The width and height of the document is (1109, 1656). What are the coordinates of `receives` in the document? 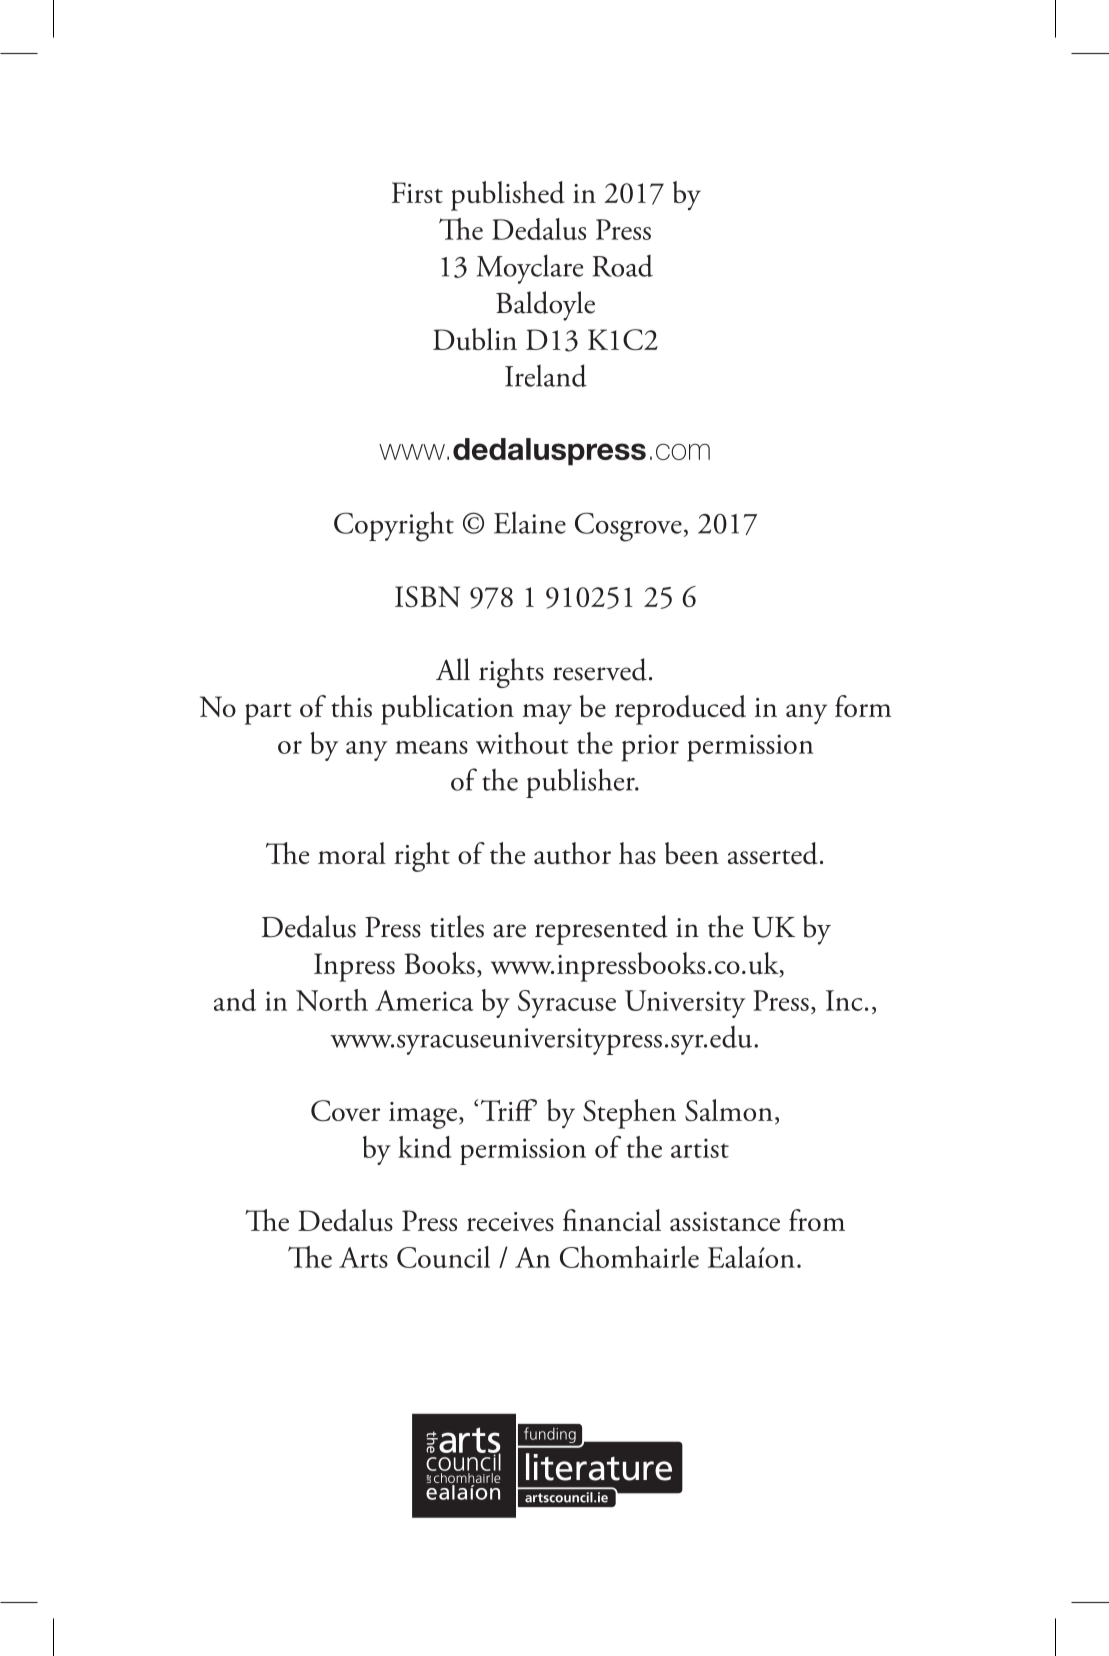 It's located at (510, 1221).
